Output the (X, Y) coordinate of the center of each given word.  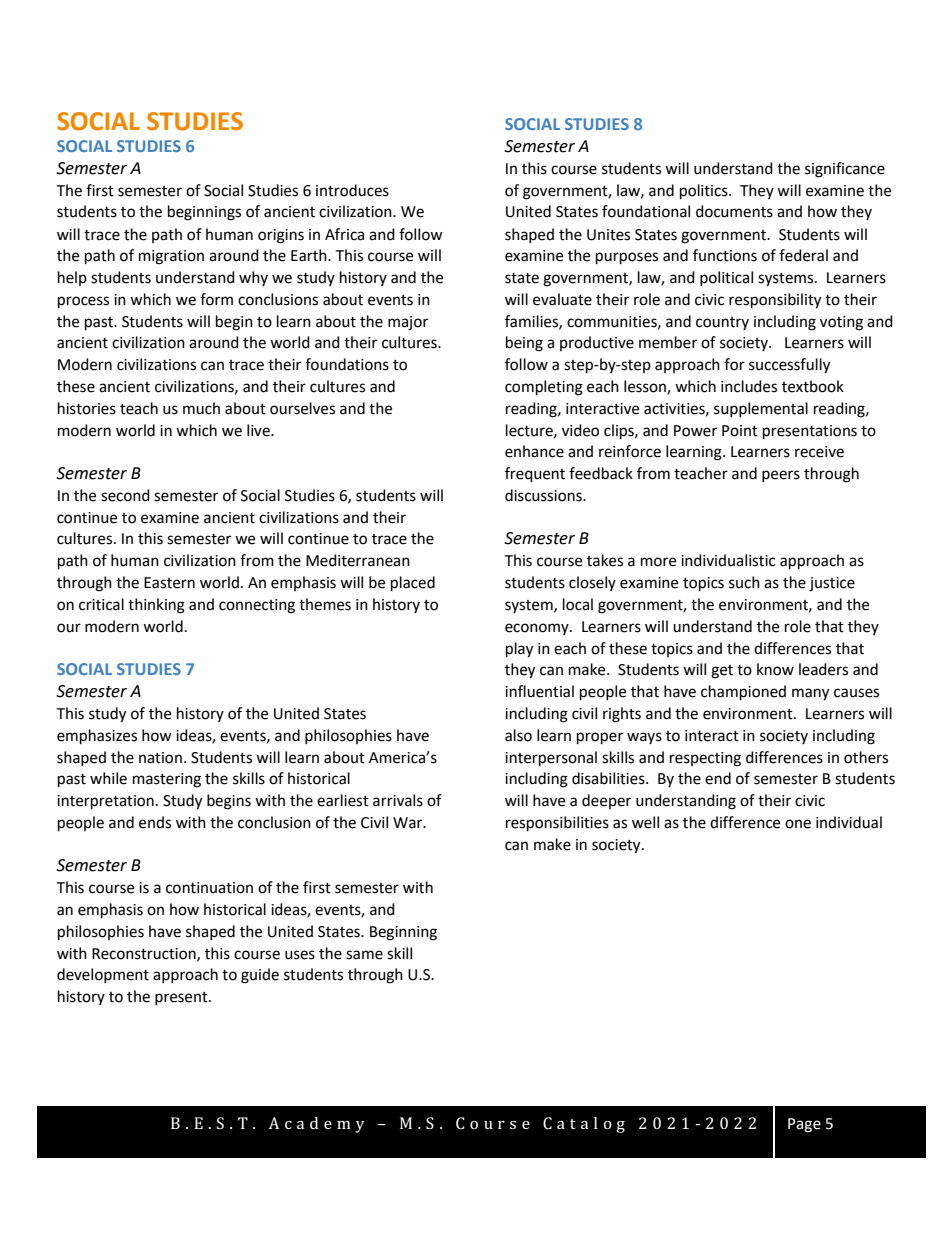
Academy (316, 1125)
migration (171, 257)
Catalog (584, 1125)
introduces (352, 190)
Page (804, 1125)
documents (734, 211)
